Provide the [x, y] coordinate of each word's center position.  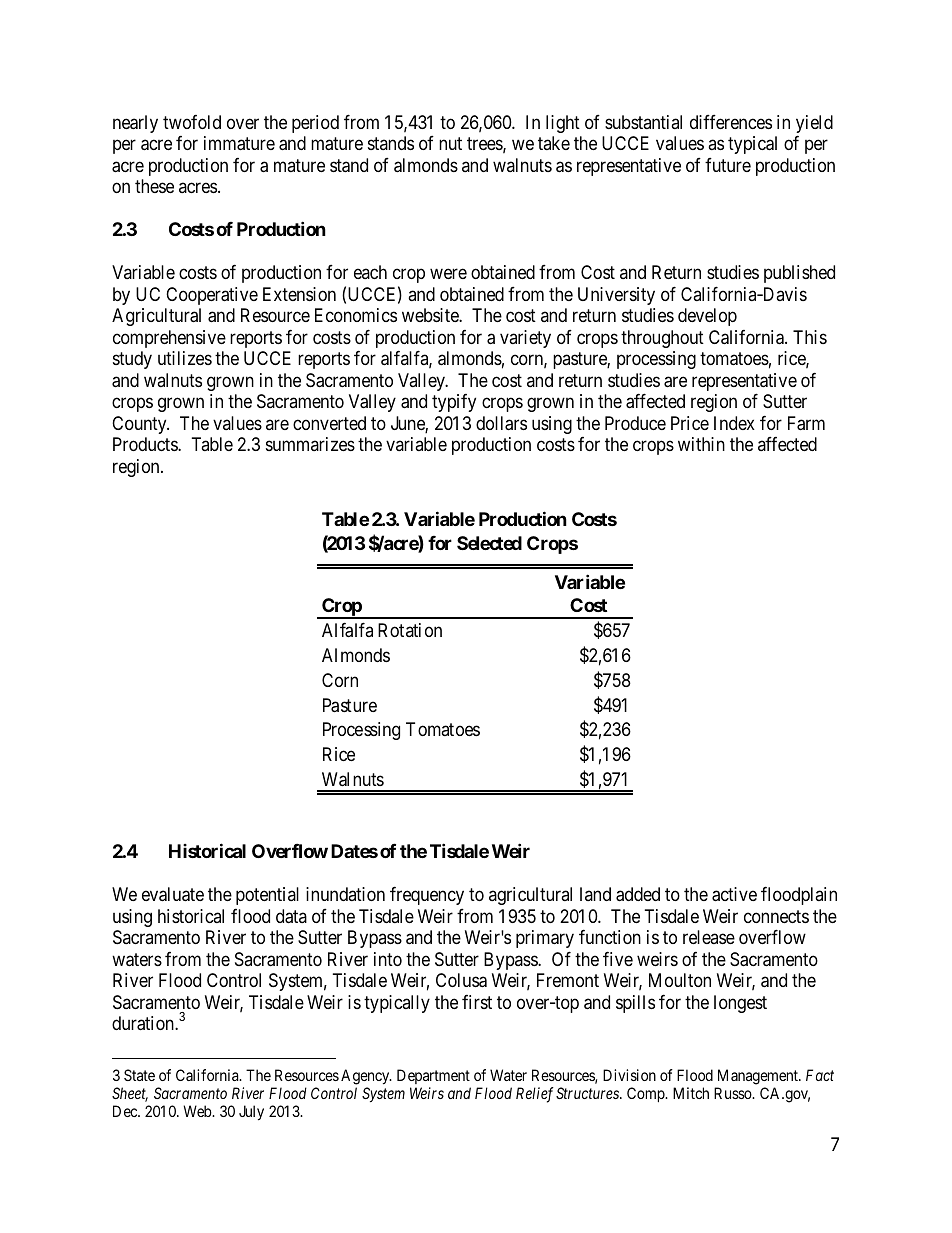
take [554, 143]
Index [734, 423]
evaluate [173, 894]
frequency [427, 895]
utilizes [185, 358]
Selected [489, 543]
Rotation [410, 630]
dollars [501, 423]
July [251, 1113]
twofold [192, 122]
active [734, 894]
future [728, 165]
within [701, 444]
